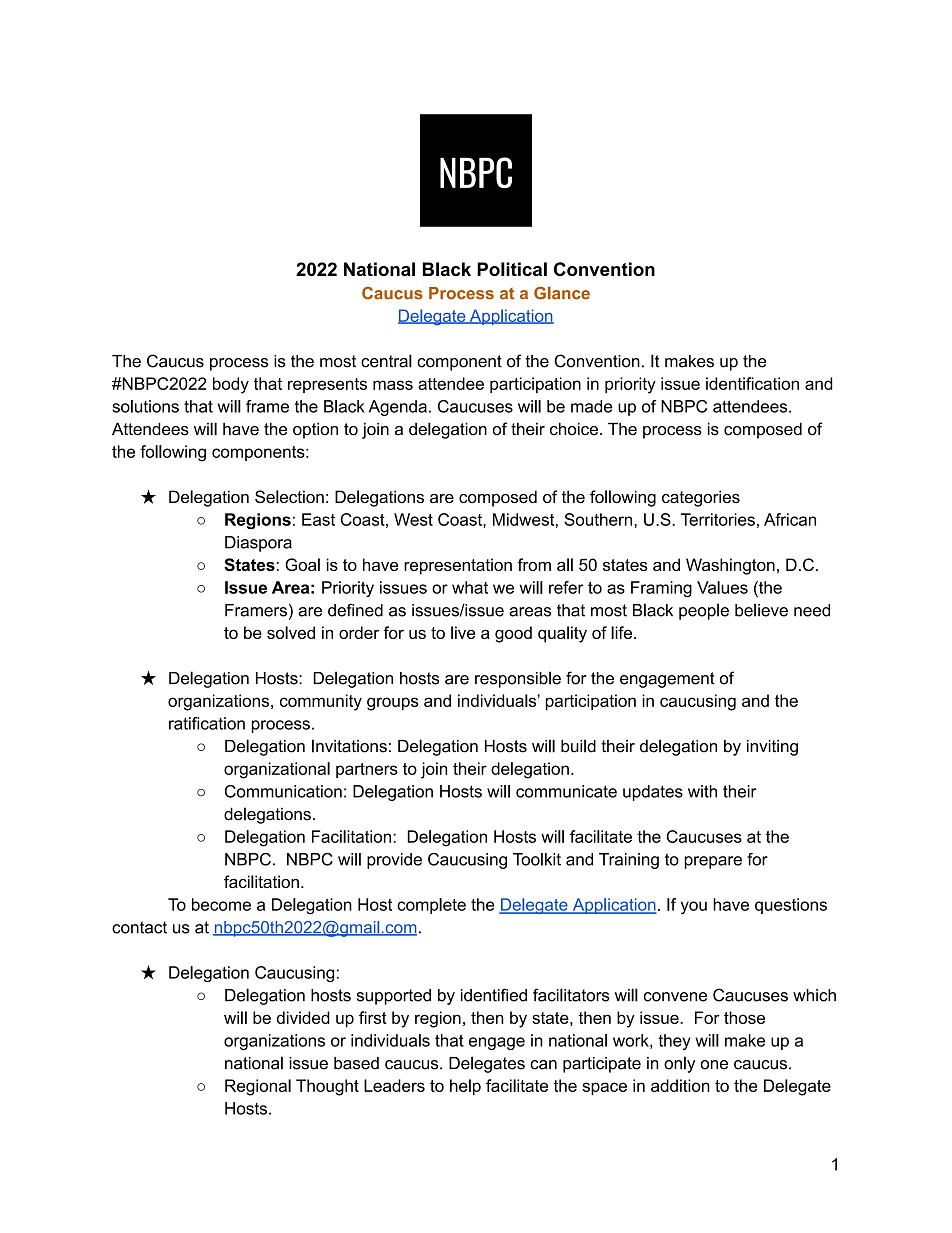 The width and height of the document is (952, 1233). I want to click on solved, so click(291, 632).
